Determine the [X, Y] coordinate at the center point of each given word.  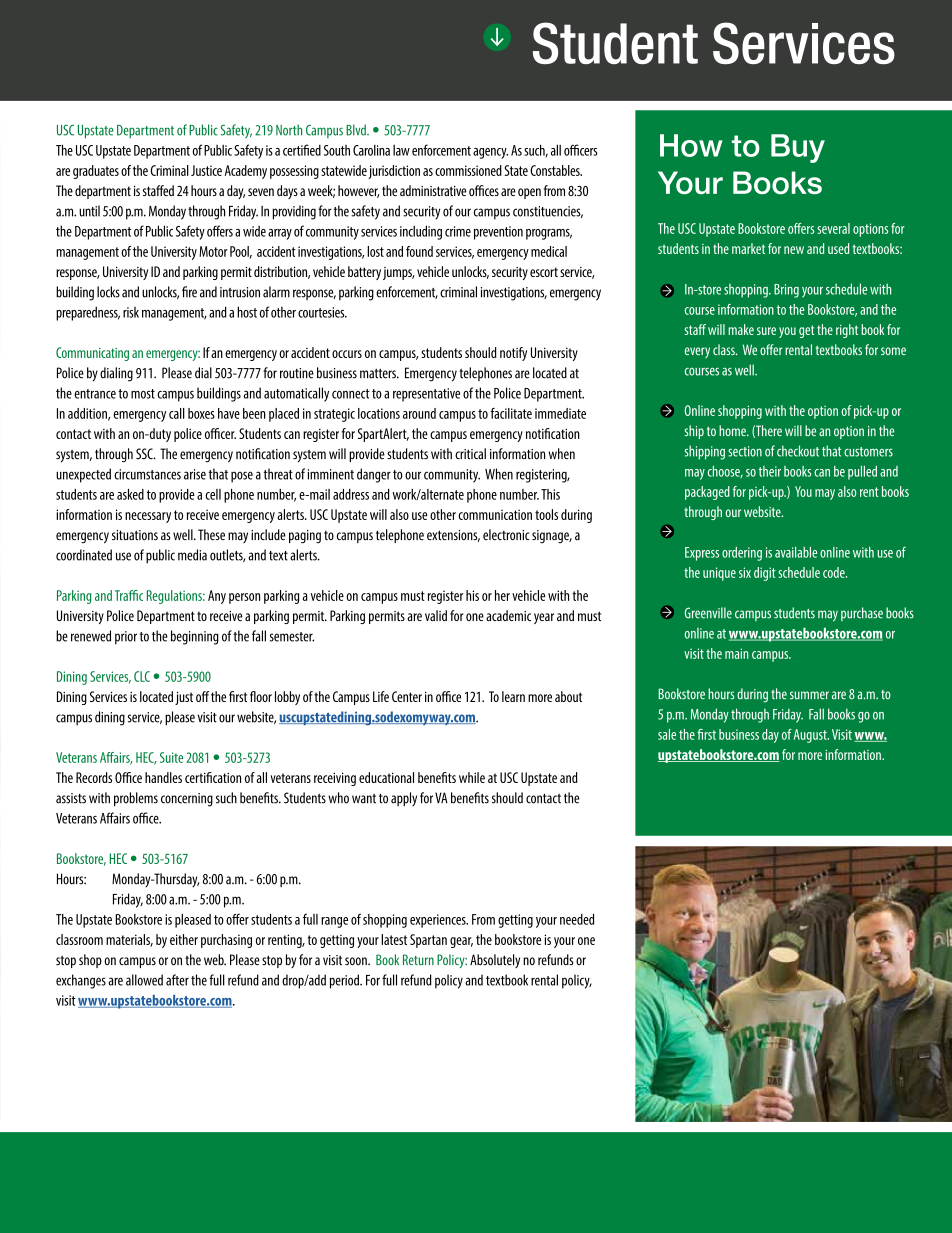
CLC [142, 676]
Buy [798, 148]
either [184, 939]
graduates [96, 172]
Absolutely [495, 961]
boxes [201, 413]
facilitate [511, 413]
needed [577, 919]
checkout [798, 451]
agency [490, 153]
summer [809, 695]
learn [513, 696]
